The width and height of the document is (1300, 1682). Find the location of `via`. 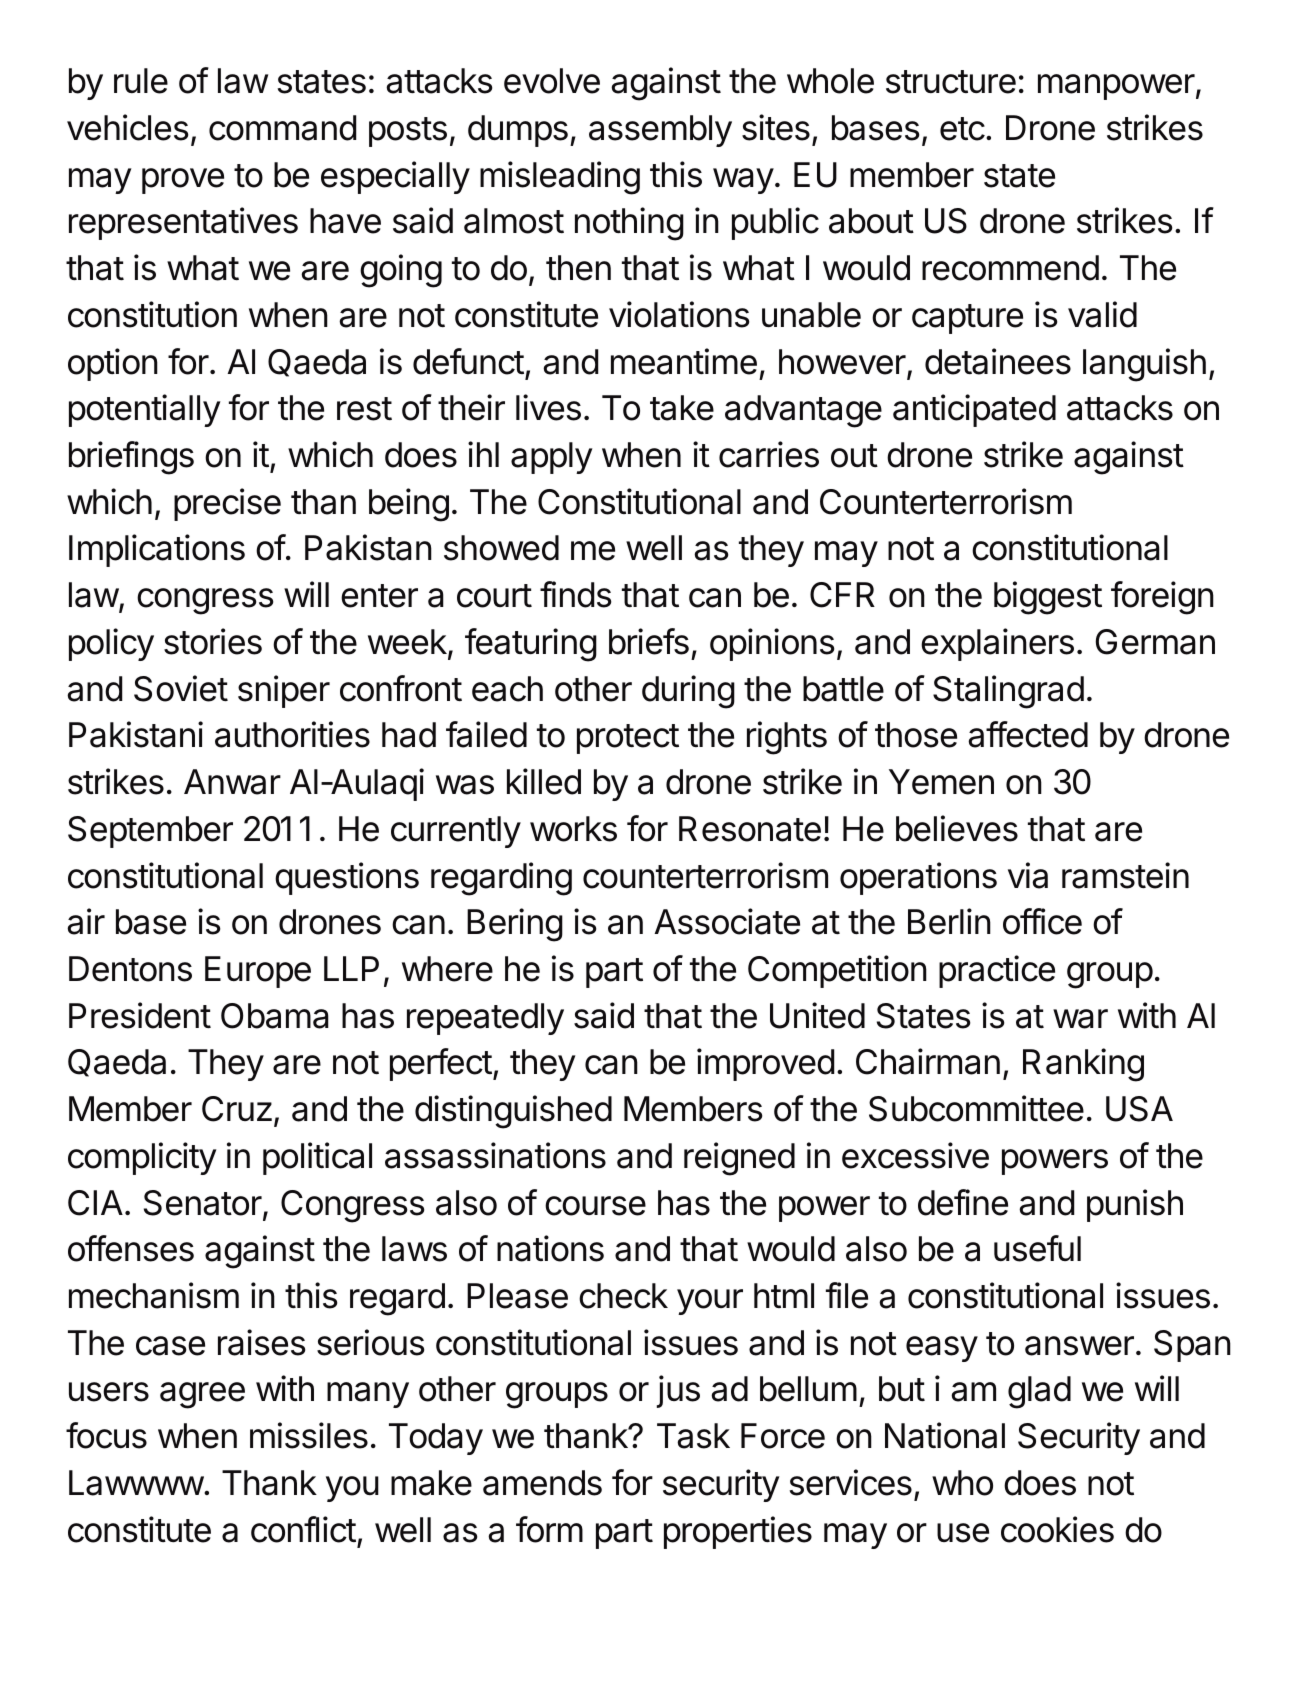

via is located at coordinates (1028, 875).
